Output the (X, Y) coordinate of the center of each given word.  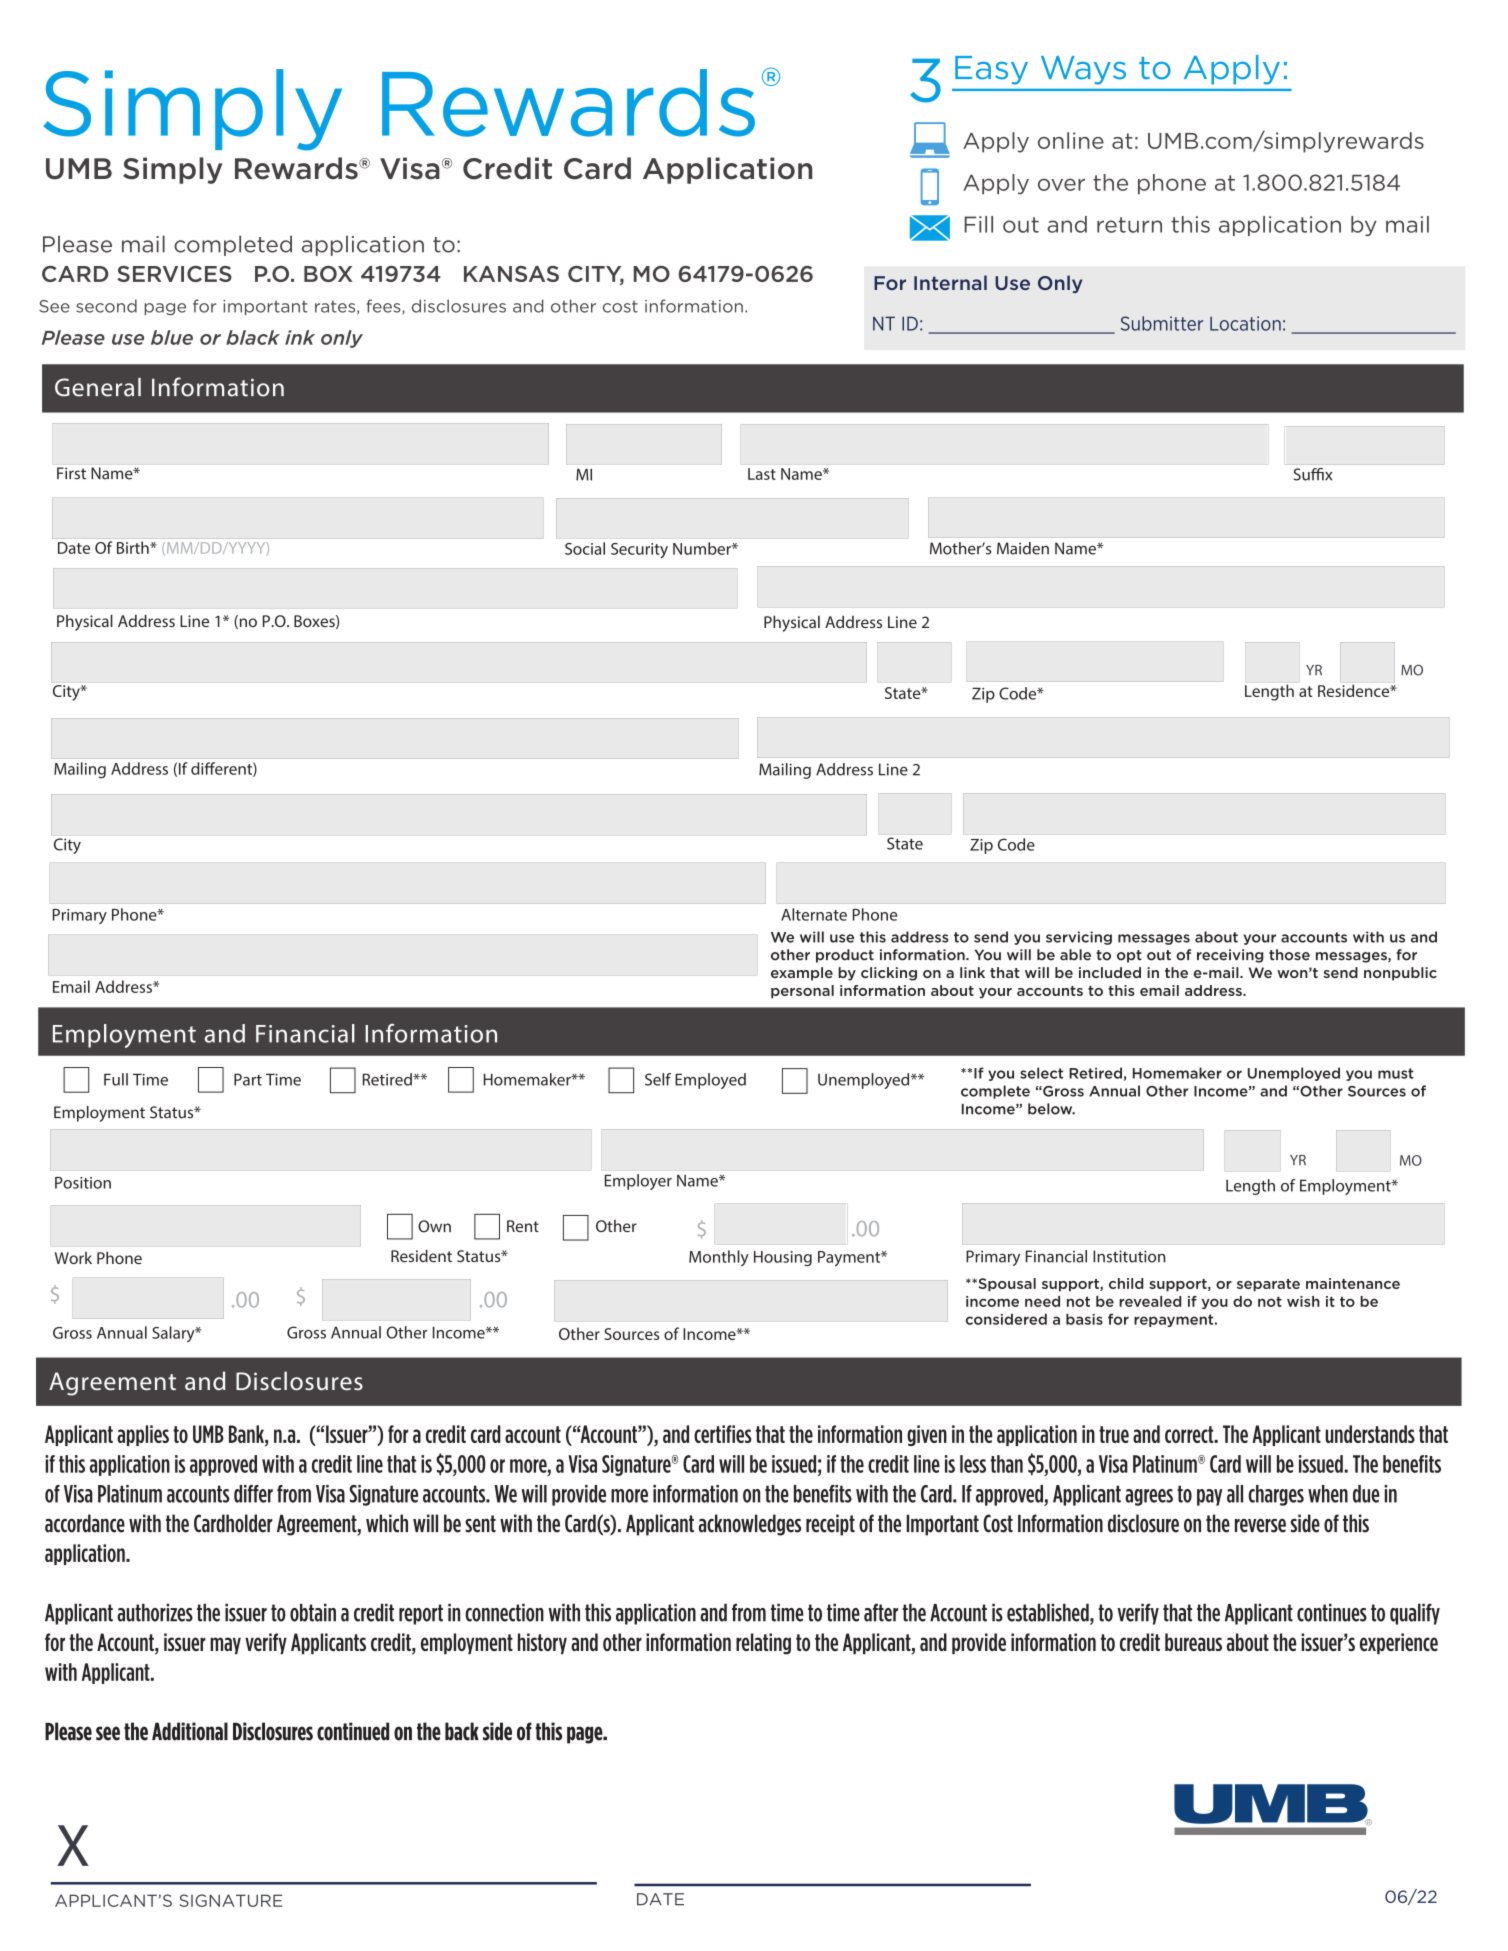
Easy (991, 70)
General (98, 387)
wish (1303, 1301)
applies (143, 1435)
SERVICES (174, 274)
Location (1245, 323)
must (1396, 1073)
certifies (723, 1434)
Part (248, 1079)
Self (658, 1079)
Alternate (814, 914)
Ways (1083, 70)
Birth (134, 547)
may (225, 1646)
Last (762, 474)
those (1289, 955)
